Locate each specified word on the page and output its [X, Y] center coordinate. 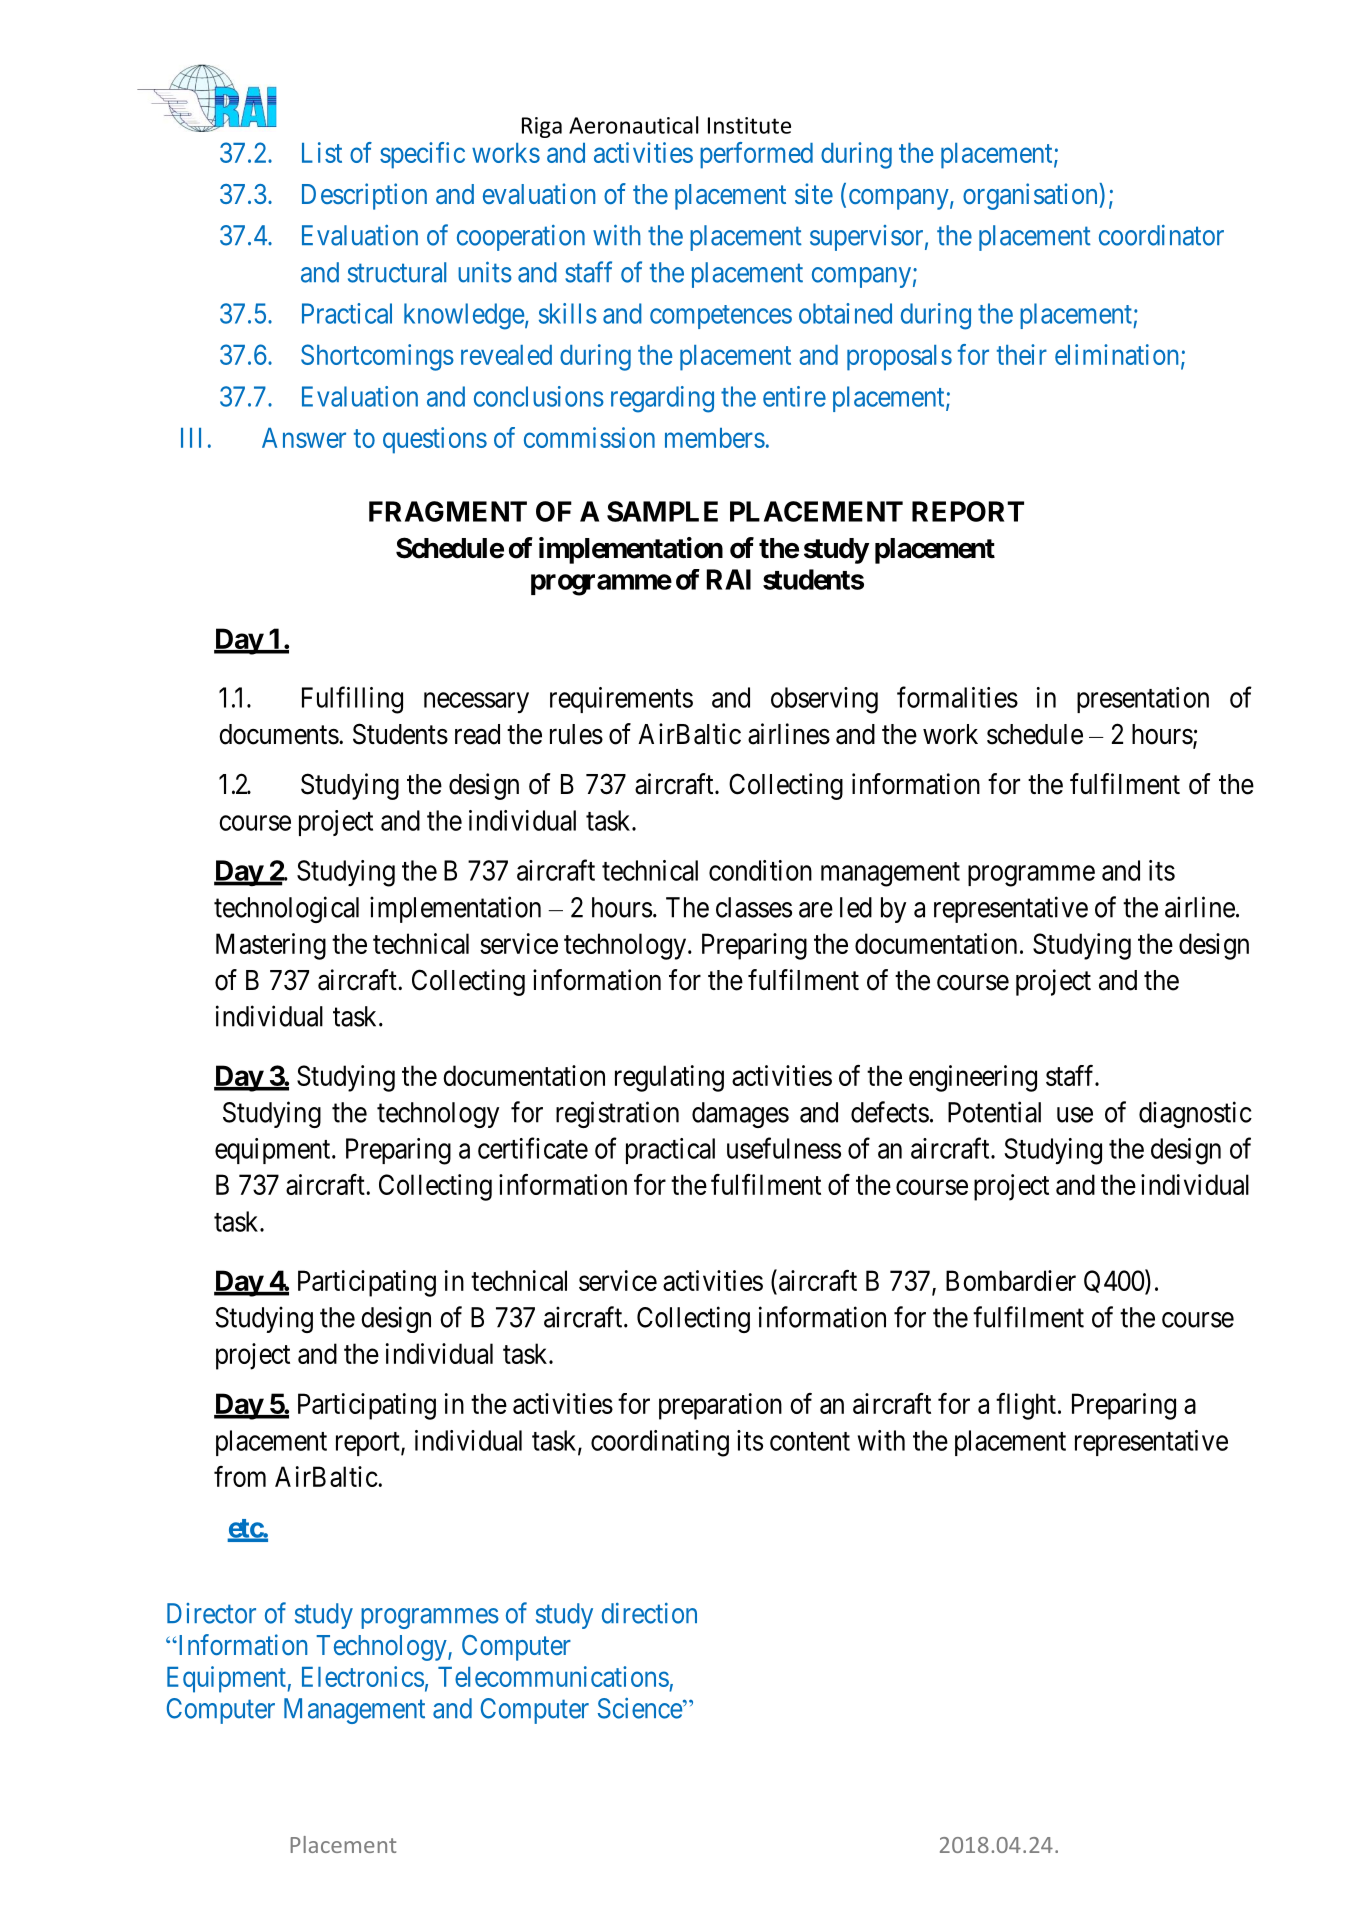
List [322, 152]
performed [756, 155]
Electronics [363, 1676]
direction [649, 1613]
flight [1027, 1406]
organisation [1031, 196]
